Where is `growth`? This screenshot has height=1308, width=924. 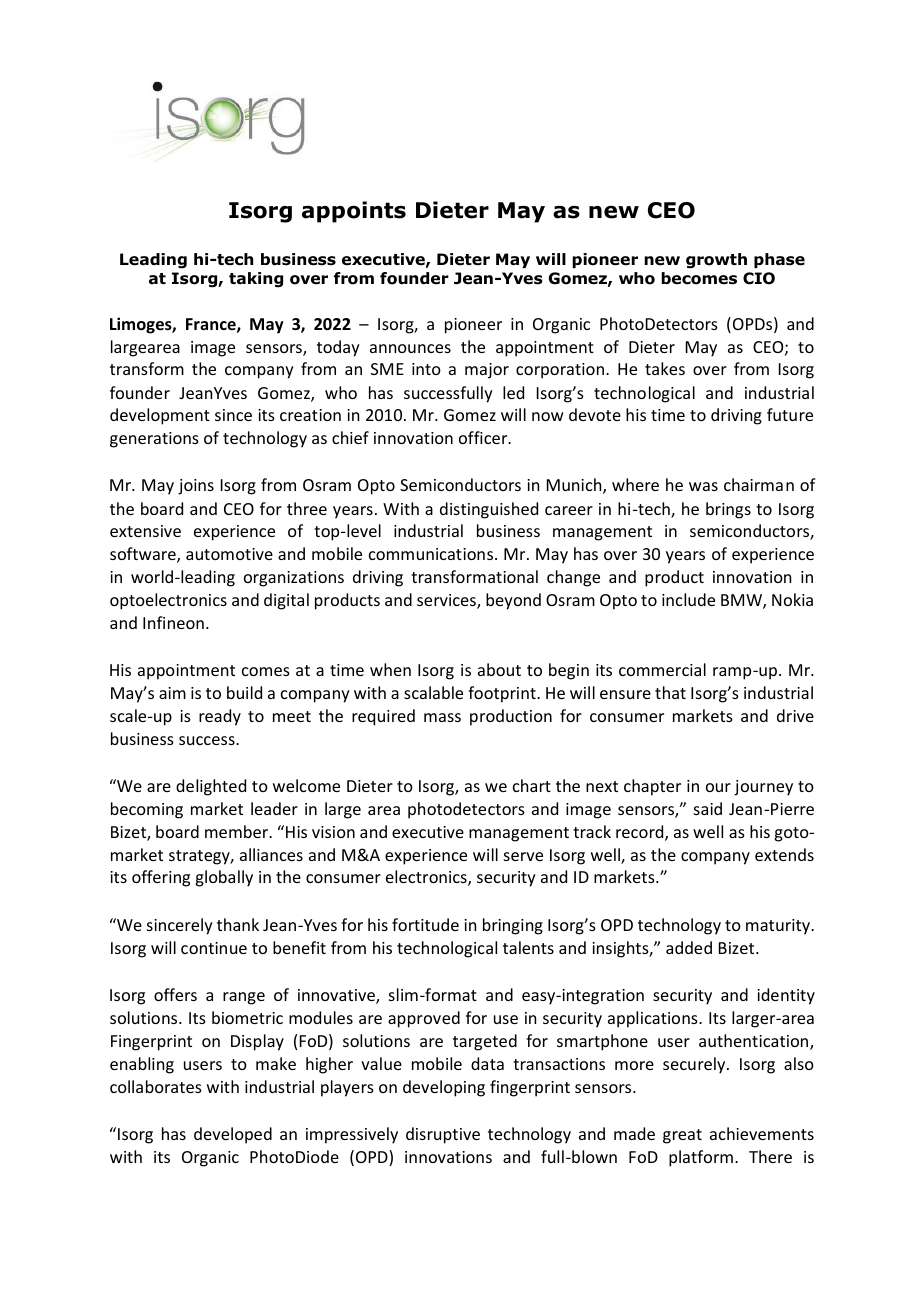
growth is located at coordinates (716, 261).
